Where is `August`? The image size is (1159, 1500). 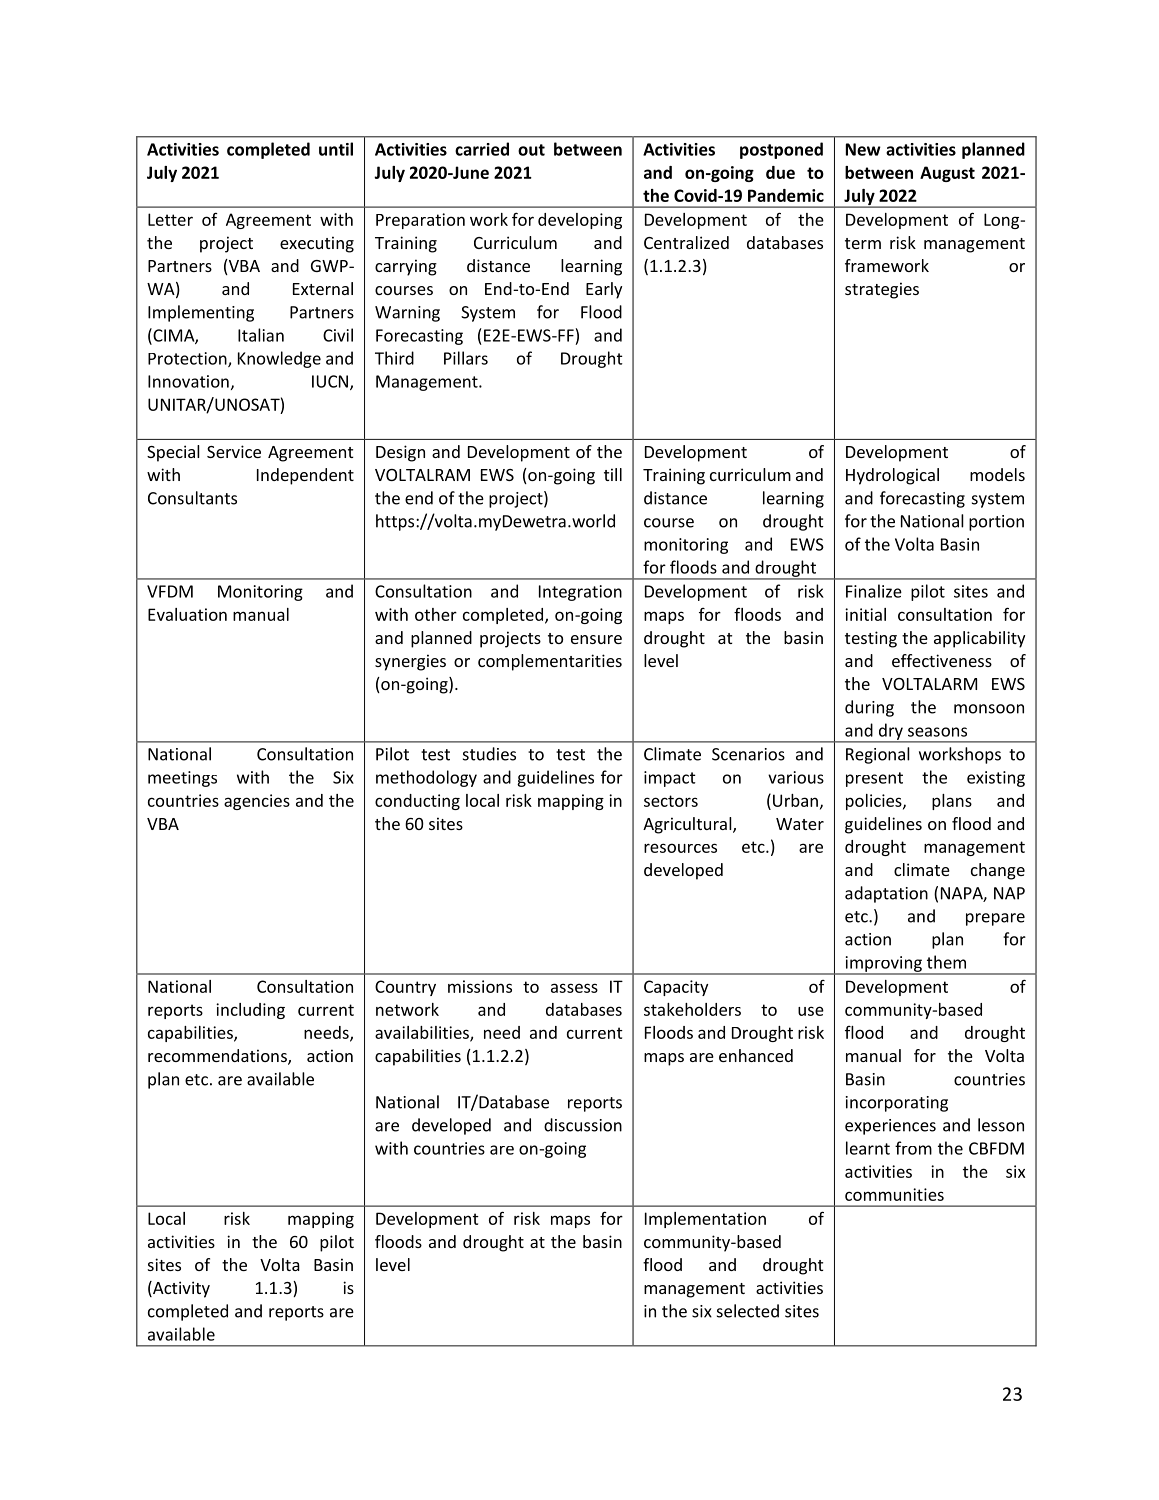
August is located at coordinates (947, 174).
